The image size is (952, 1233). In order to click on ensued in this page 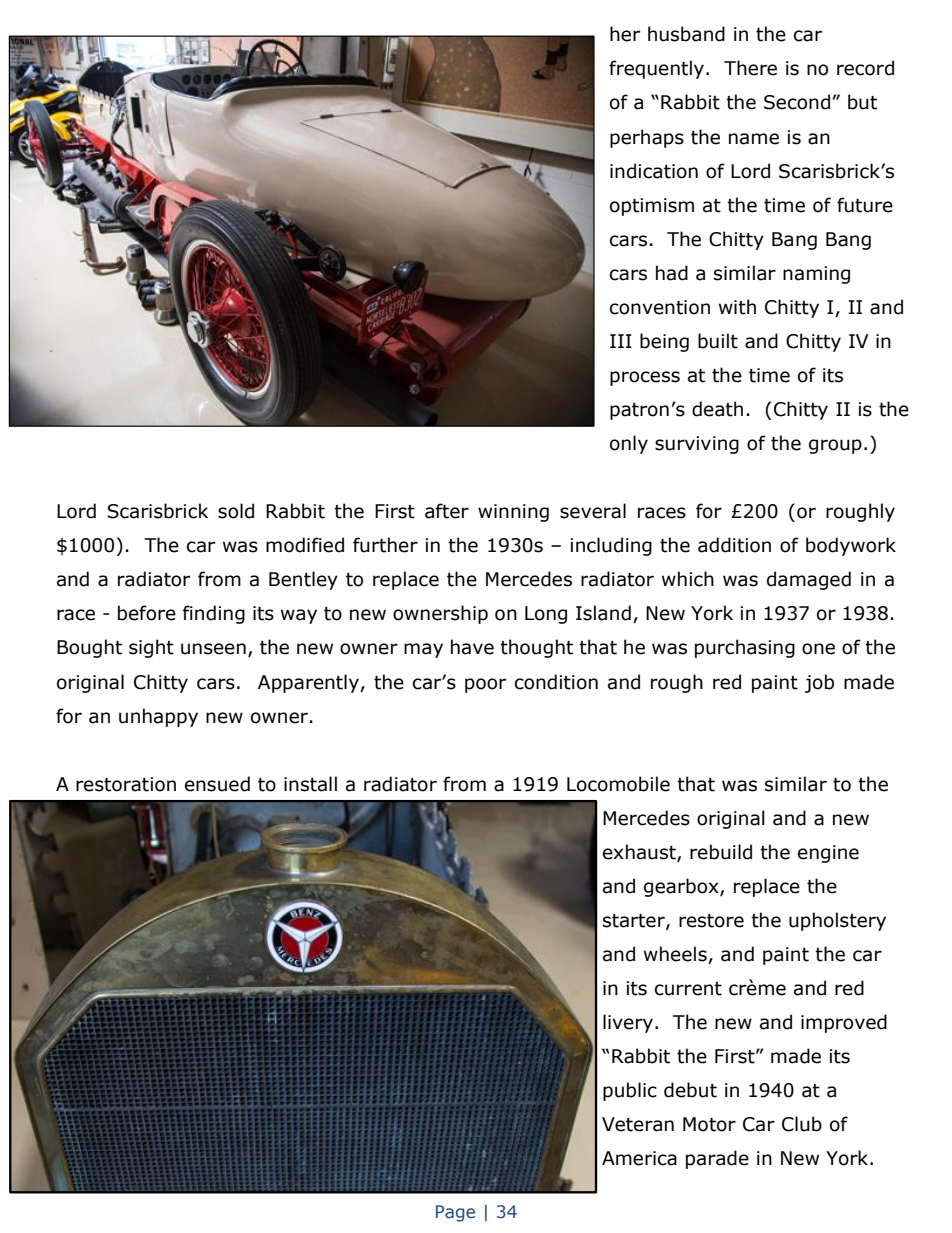, I will do `click(217, 784)`.
